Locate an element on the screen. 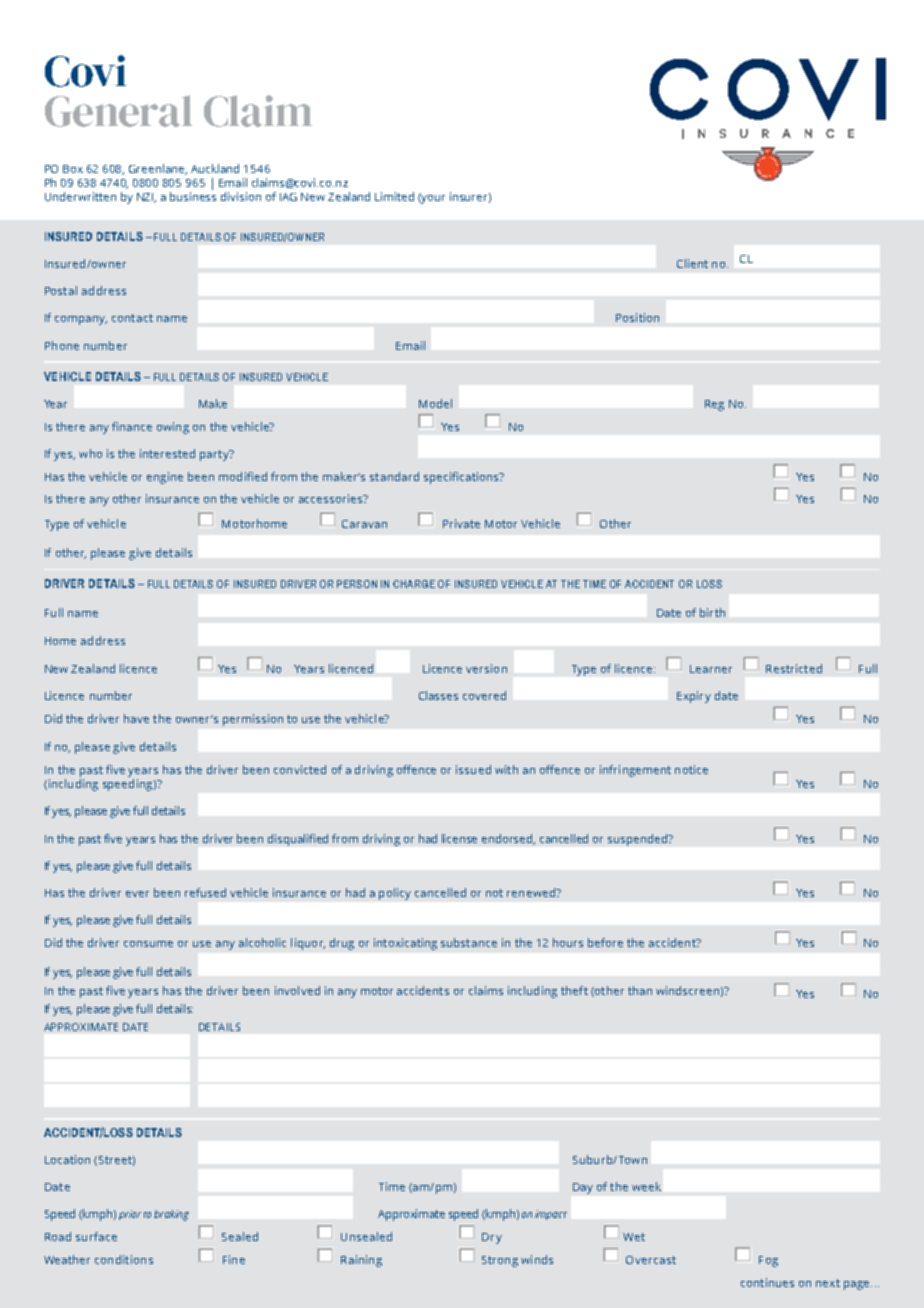  General is located at coordinates (118, 111).
